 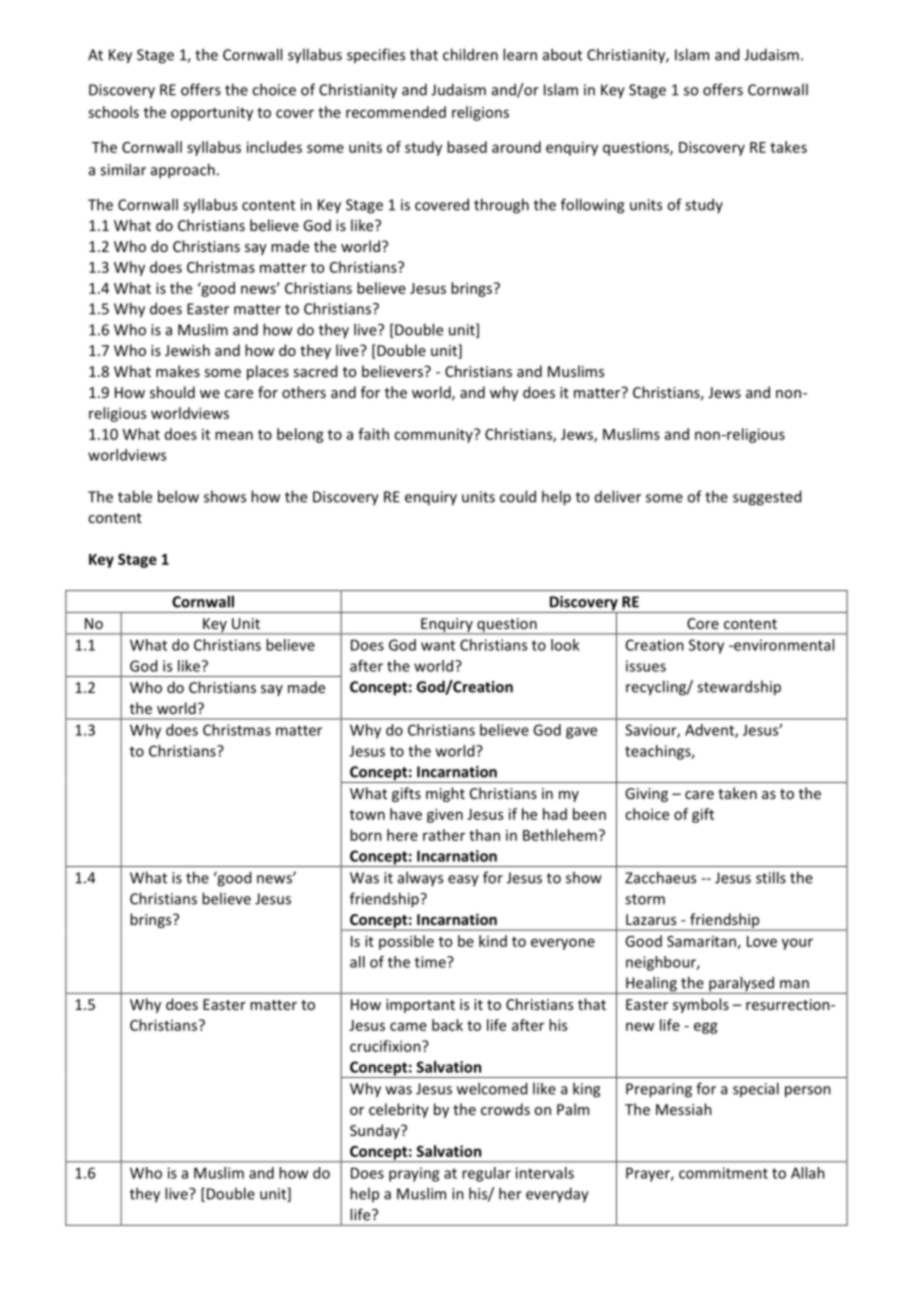 I want to click on schools, so click(x=113, y=112).
